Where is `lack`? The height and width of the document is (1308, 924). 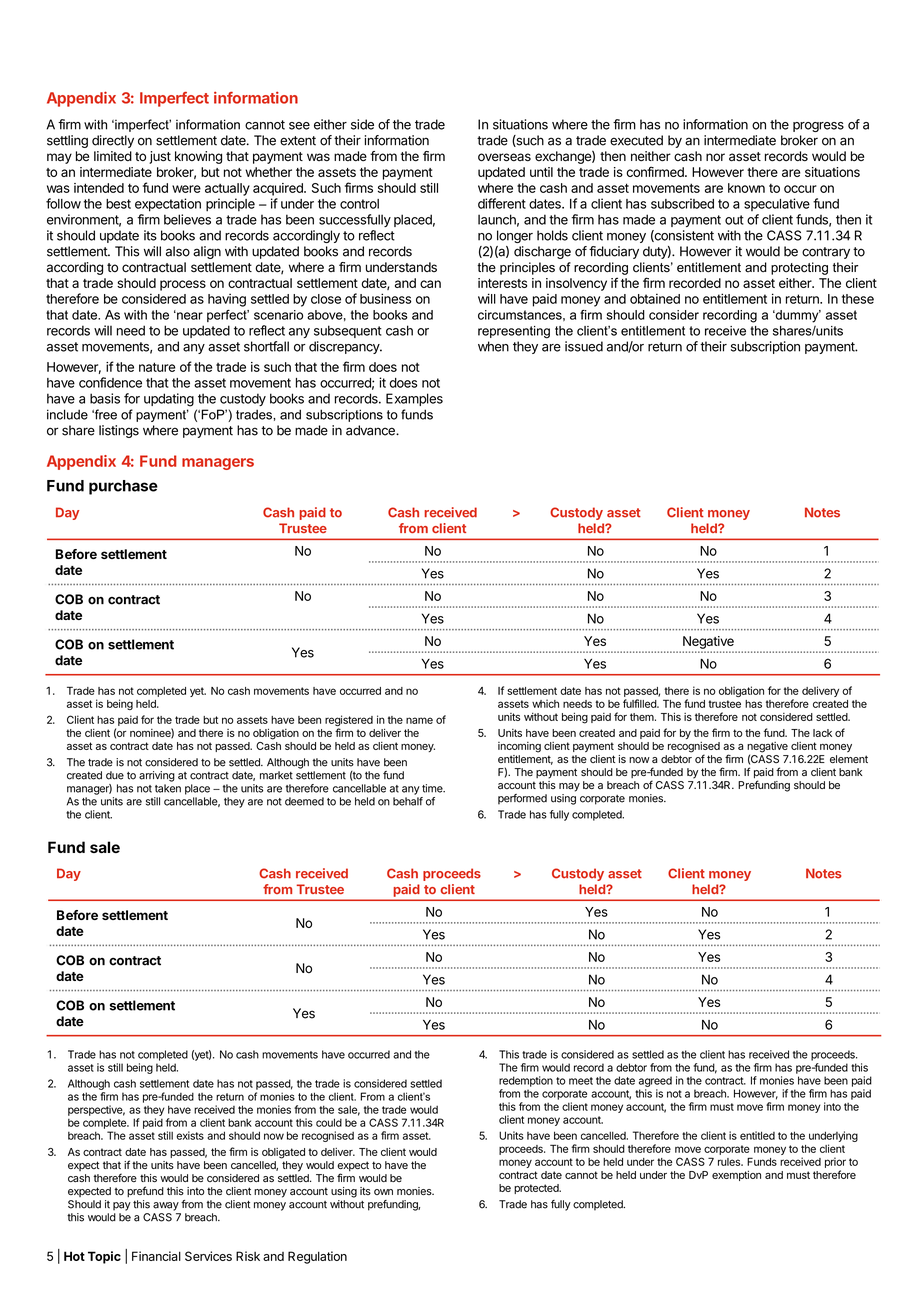
lack is located at coordinates (822, 733).
